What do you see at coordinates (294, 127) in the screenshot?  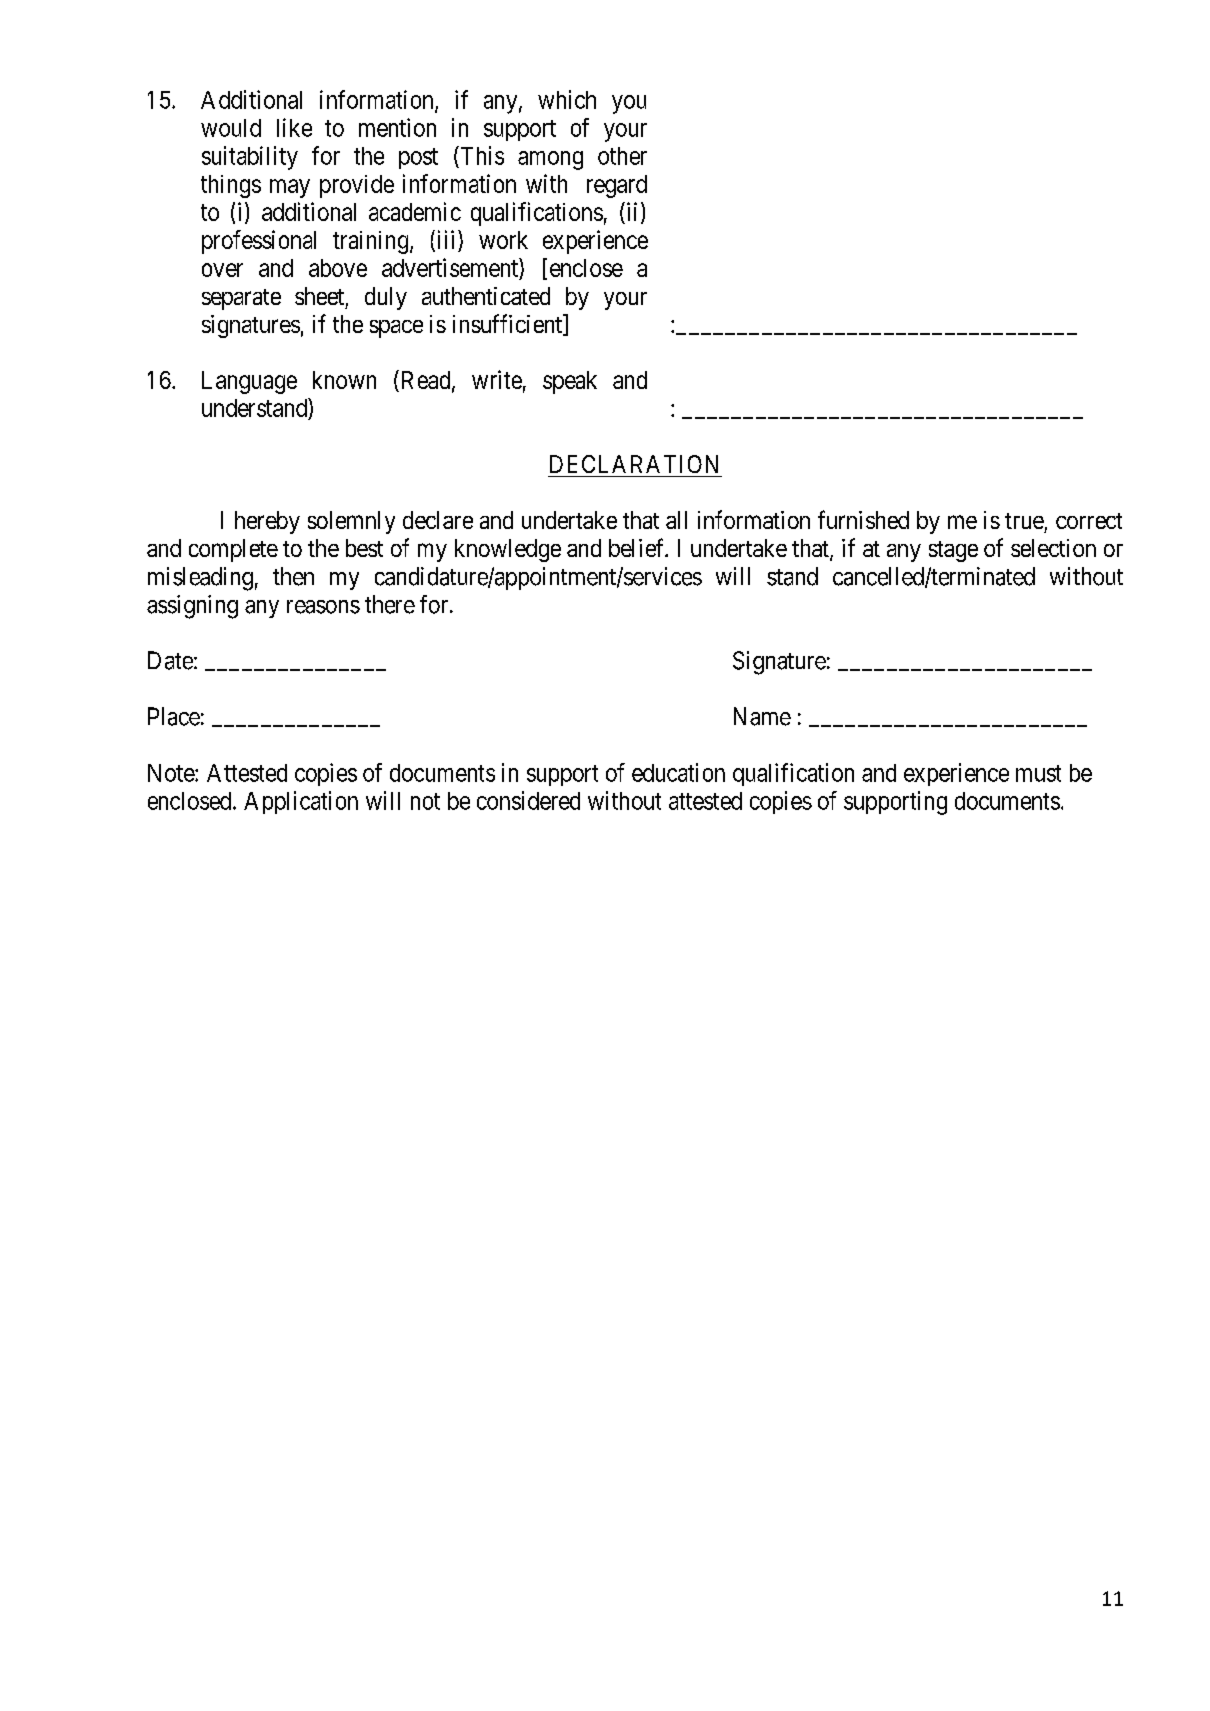 I see `like` at bounding box center [294, 127].
